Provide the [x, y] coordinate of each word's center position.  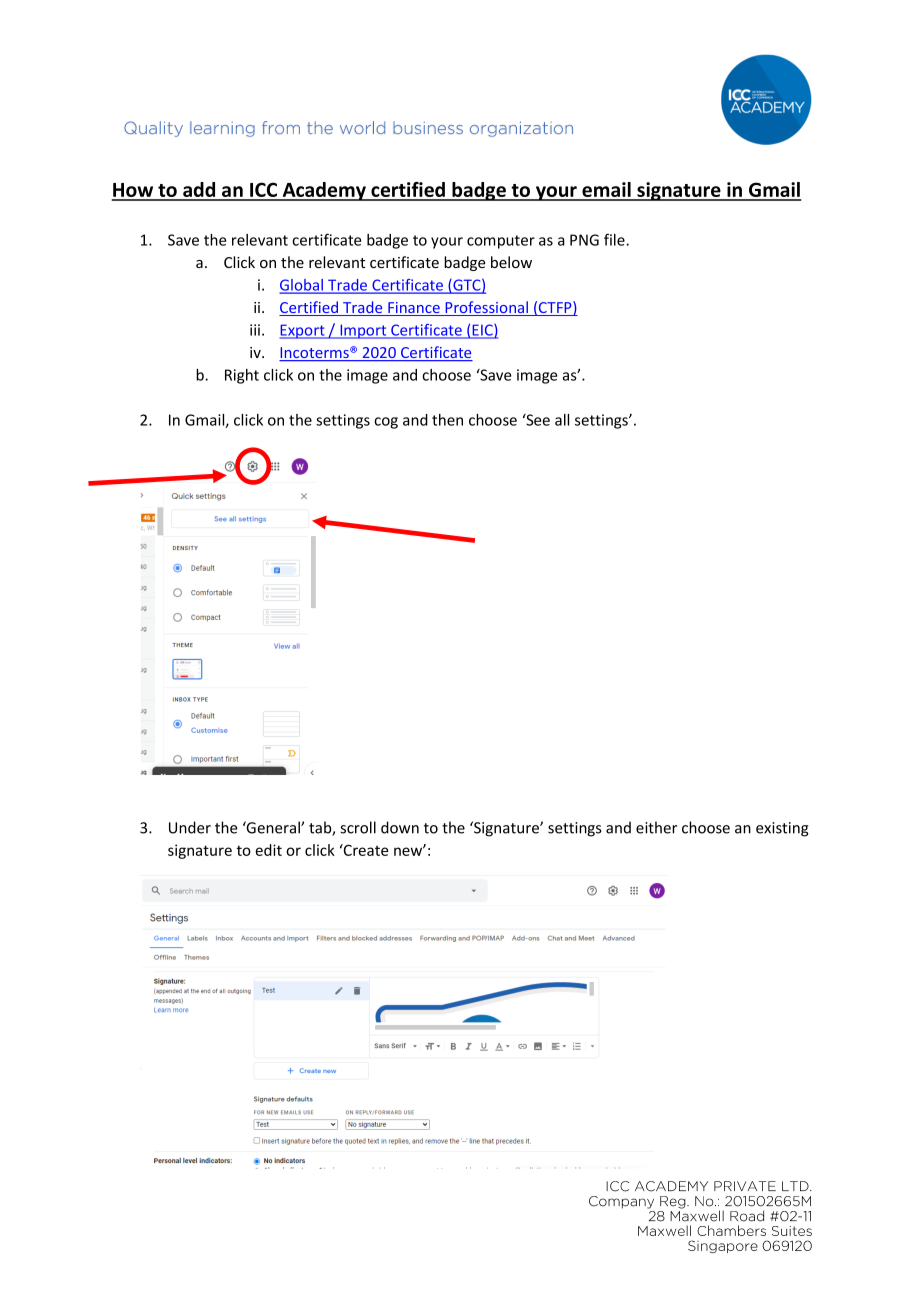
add [199, 191]
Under [190, 827]
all [562, 420]
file [615, 239]
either [656, 827]
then [447, 420]
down [400, 827]
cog [386, 423]
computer [501, 242]
